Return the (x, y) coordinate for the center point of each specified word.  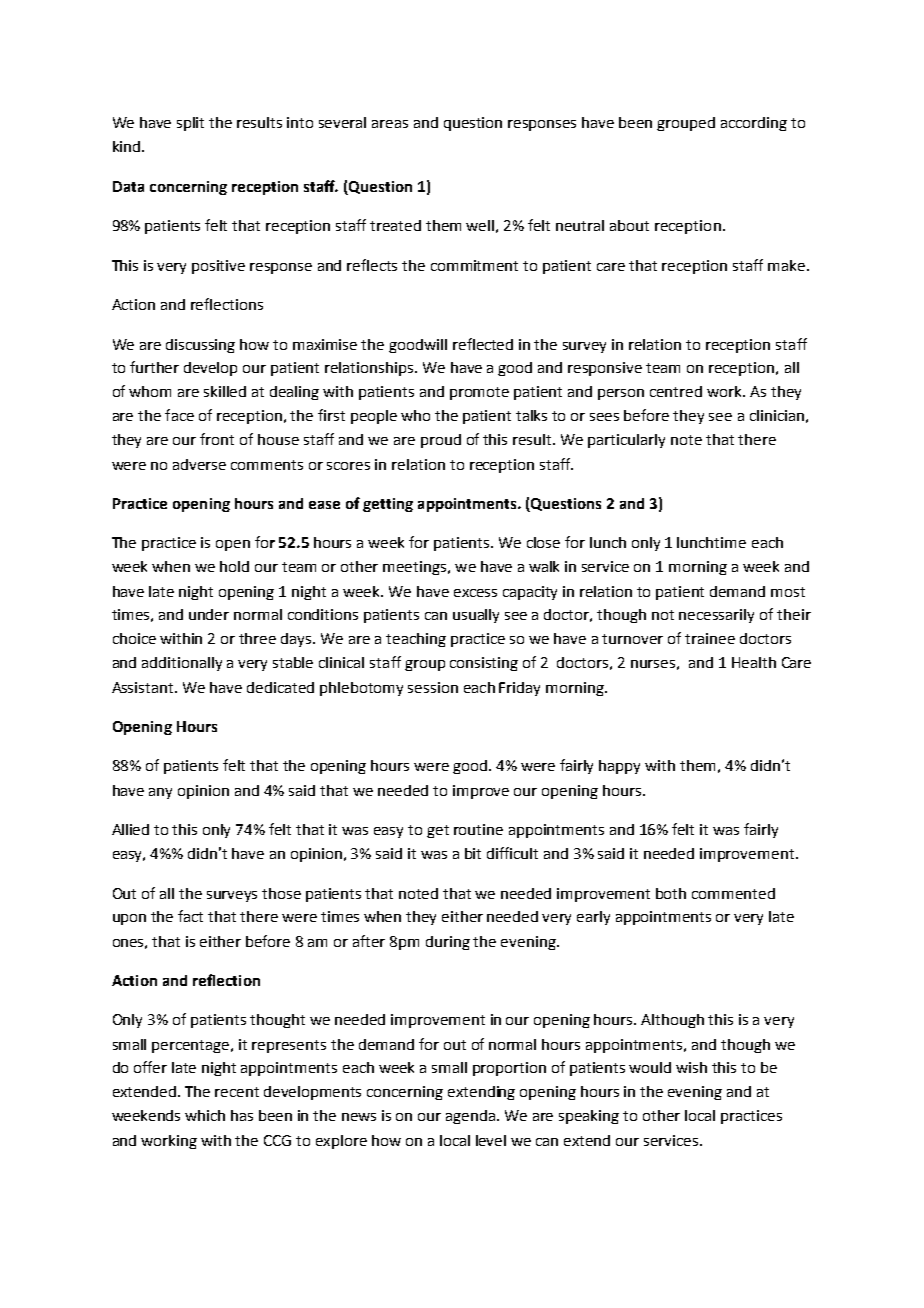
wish (691, 1067)
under (209, 614)
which (205, 1115)
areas (390, 124)
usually (476, 616)
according (754, 124)
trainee (710, 638)
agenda (472, 1117)
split (190, 124)
